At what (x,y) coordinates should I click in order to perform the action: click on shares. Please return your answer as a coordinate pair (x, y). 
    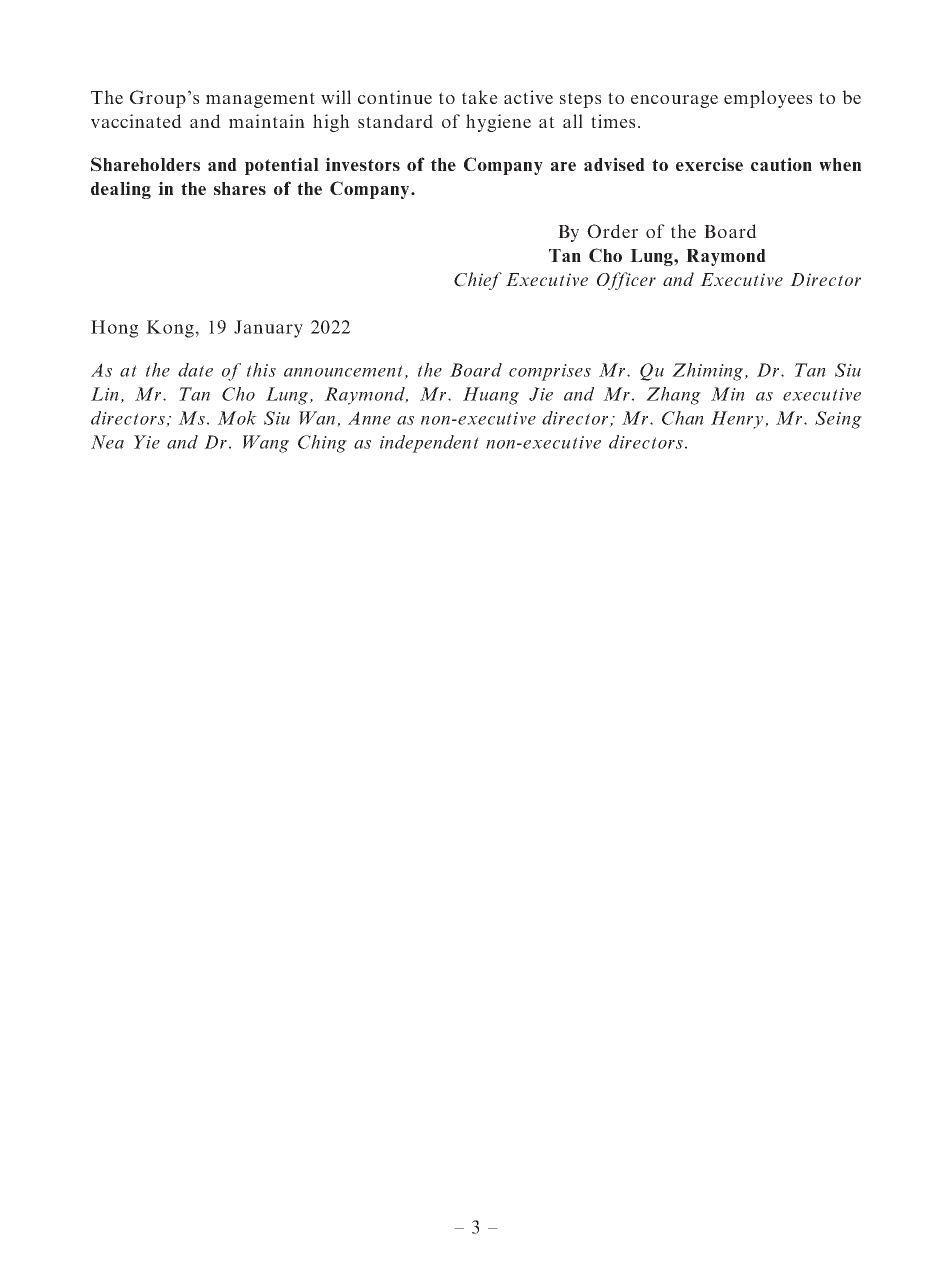
    Looking at the image, I should click on (240, 188).
